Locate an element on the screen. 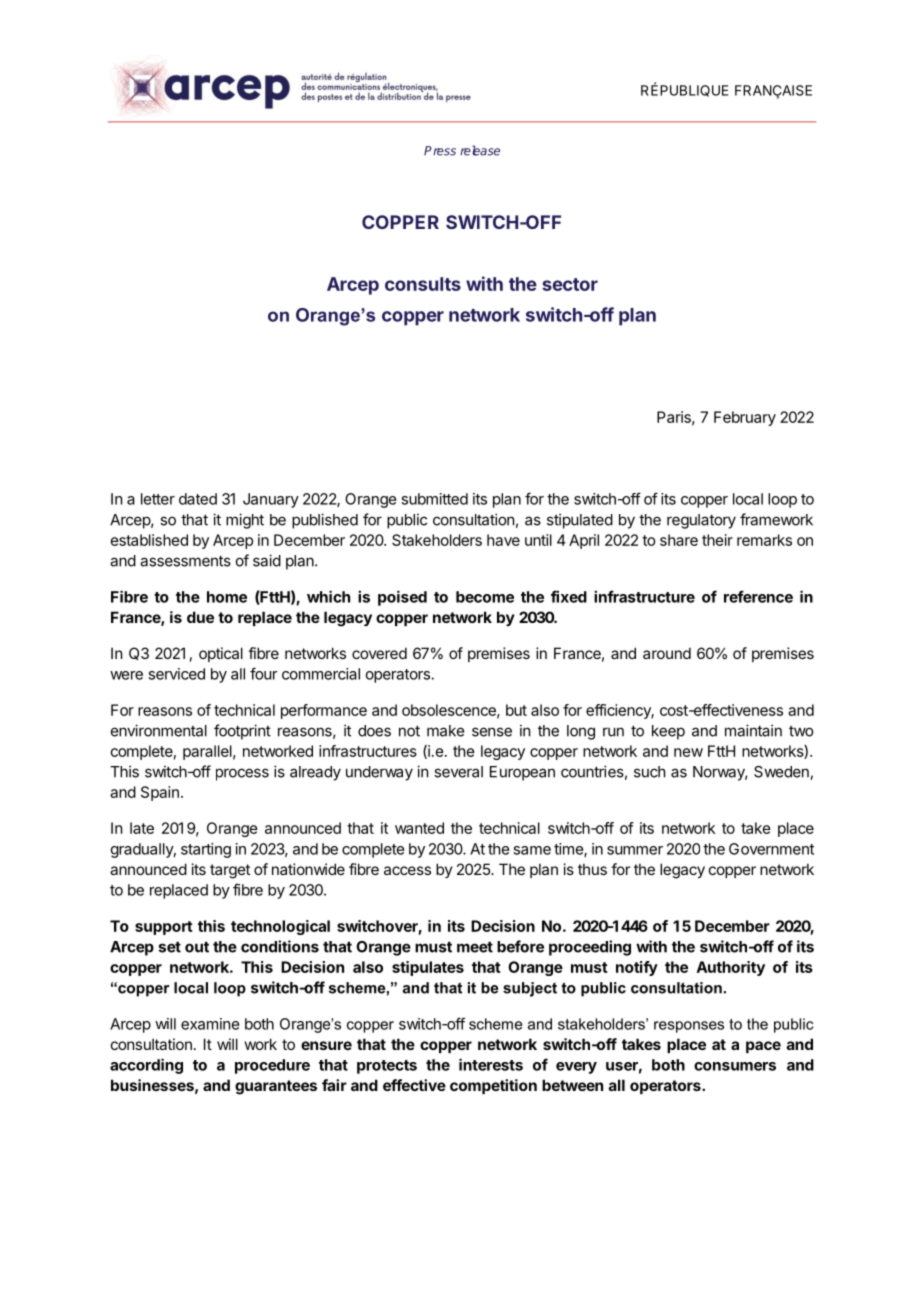 This screenshot has width=924, height=1308. process is located at coordinates (242, 774).
